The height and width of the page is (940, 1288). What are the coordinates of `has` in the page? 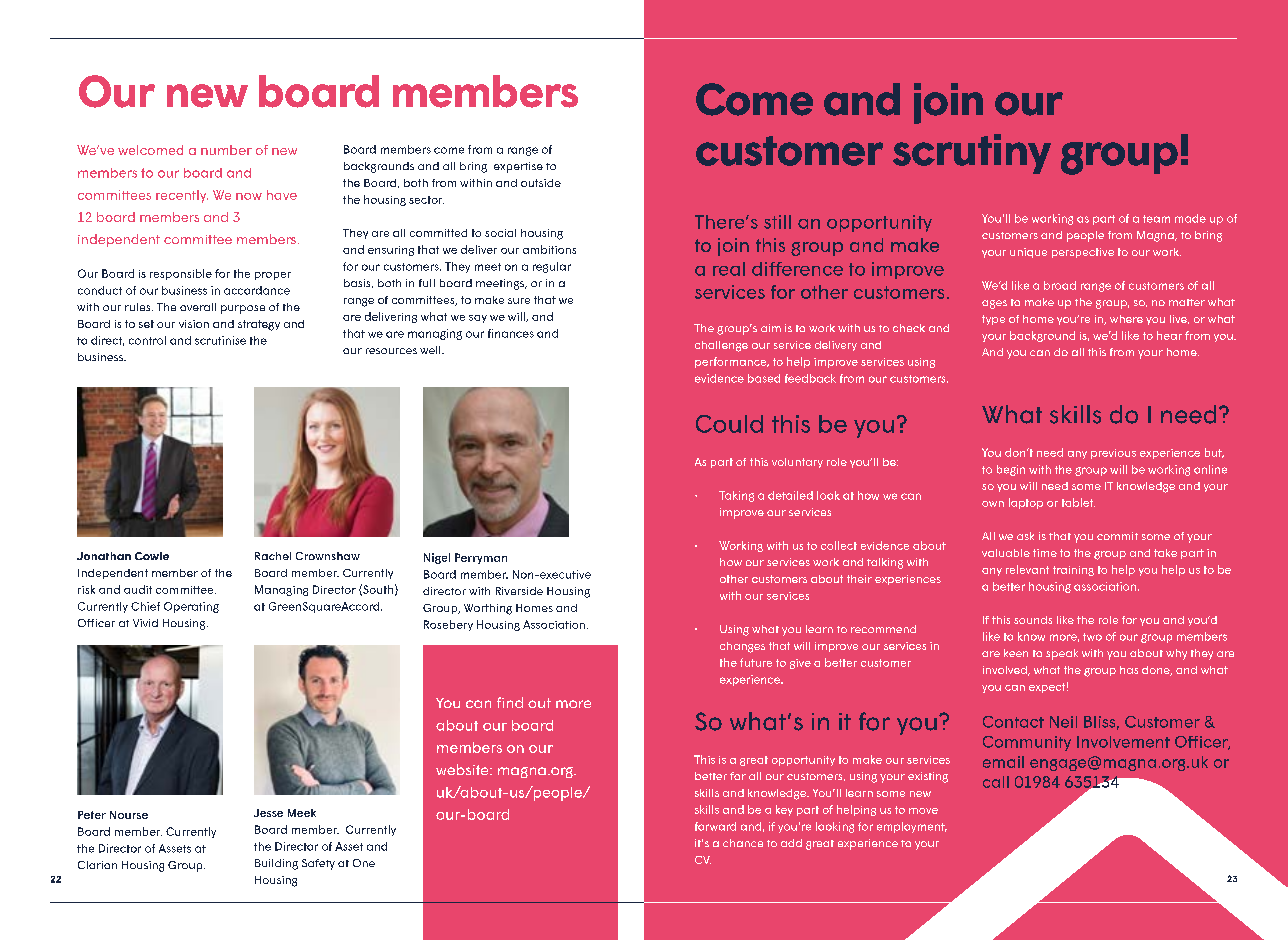 It's located at (1129, 670).
